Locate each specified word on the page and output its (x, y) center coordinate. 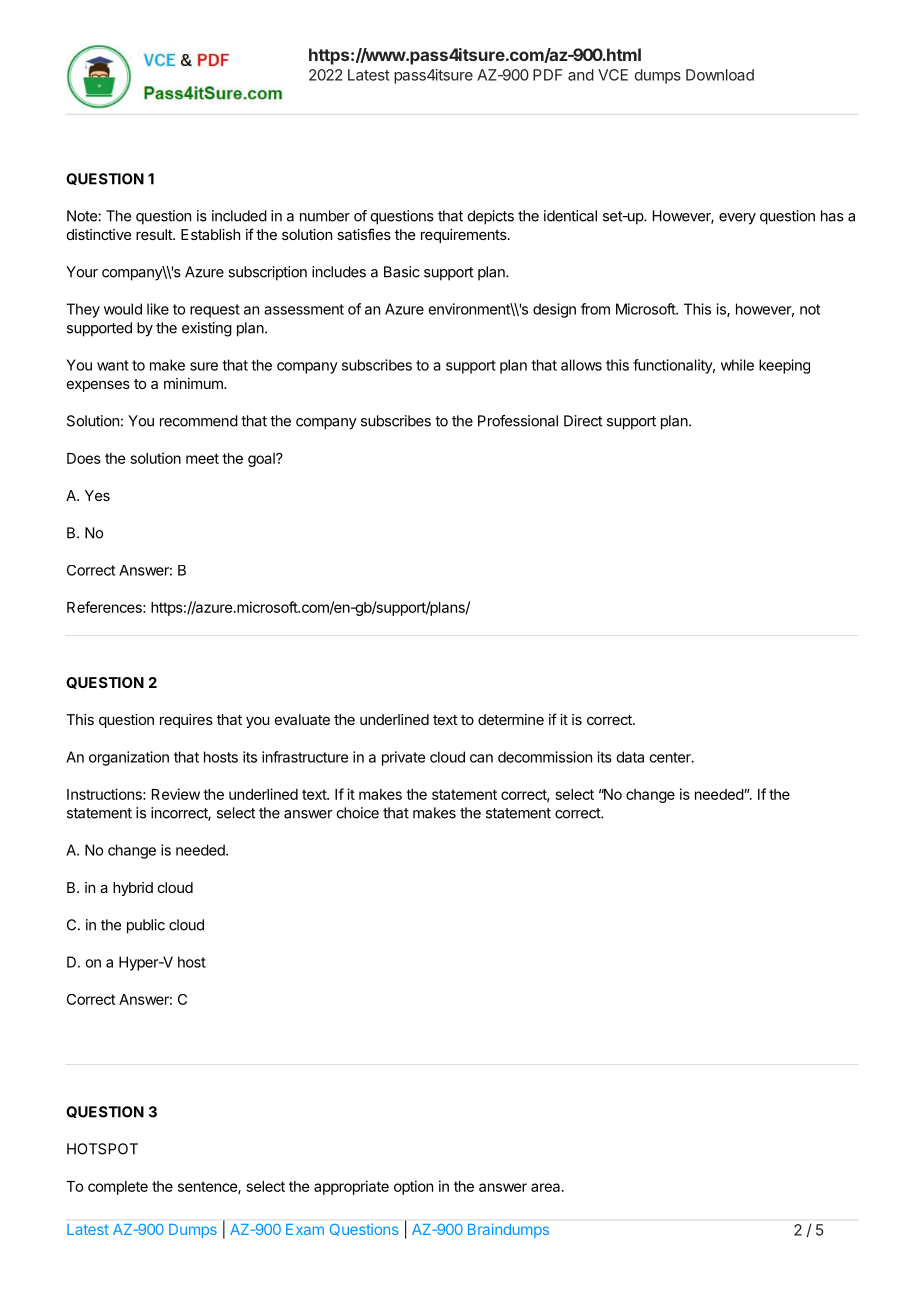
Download (720, 75)
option (413, 1187)
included (239, 216)
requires (186, 721)
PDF (547, 75)
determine (511, 719)
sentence (208, 1187)
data (630, 757)
